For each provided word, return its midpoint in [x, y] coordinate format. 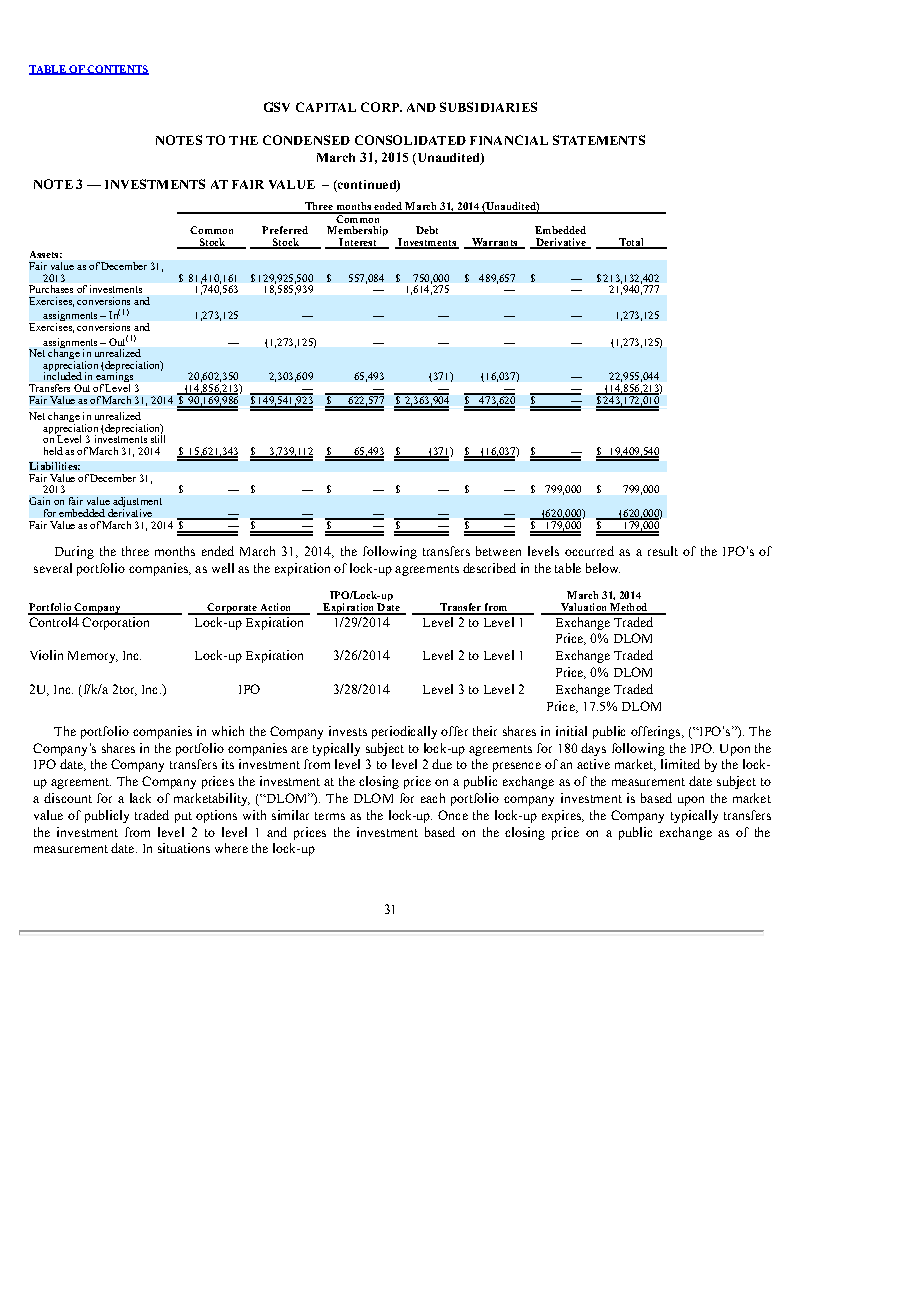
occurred [589, 551]
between [498, 551]
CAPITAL [326, 107]
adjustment [136, 503]
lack [140, 798]
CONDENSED [306, 140]
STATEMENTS [599, 140]
